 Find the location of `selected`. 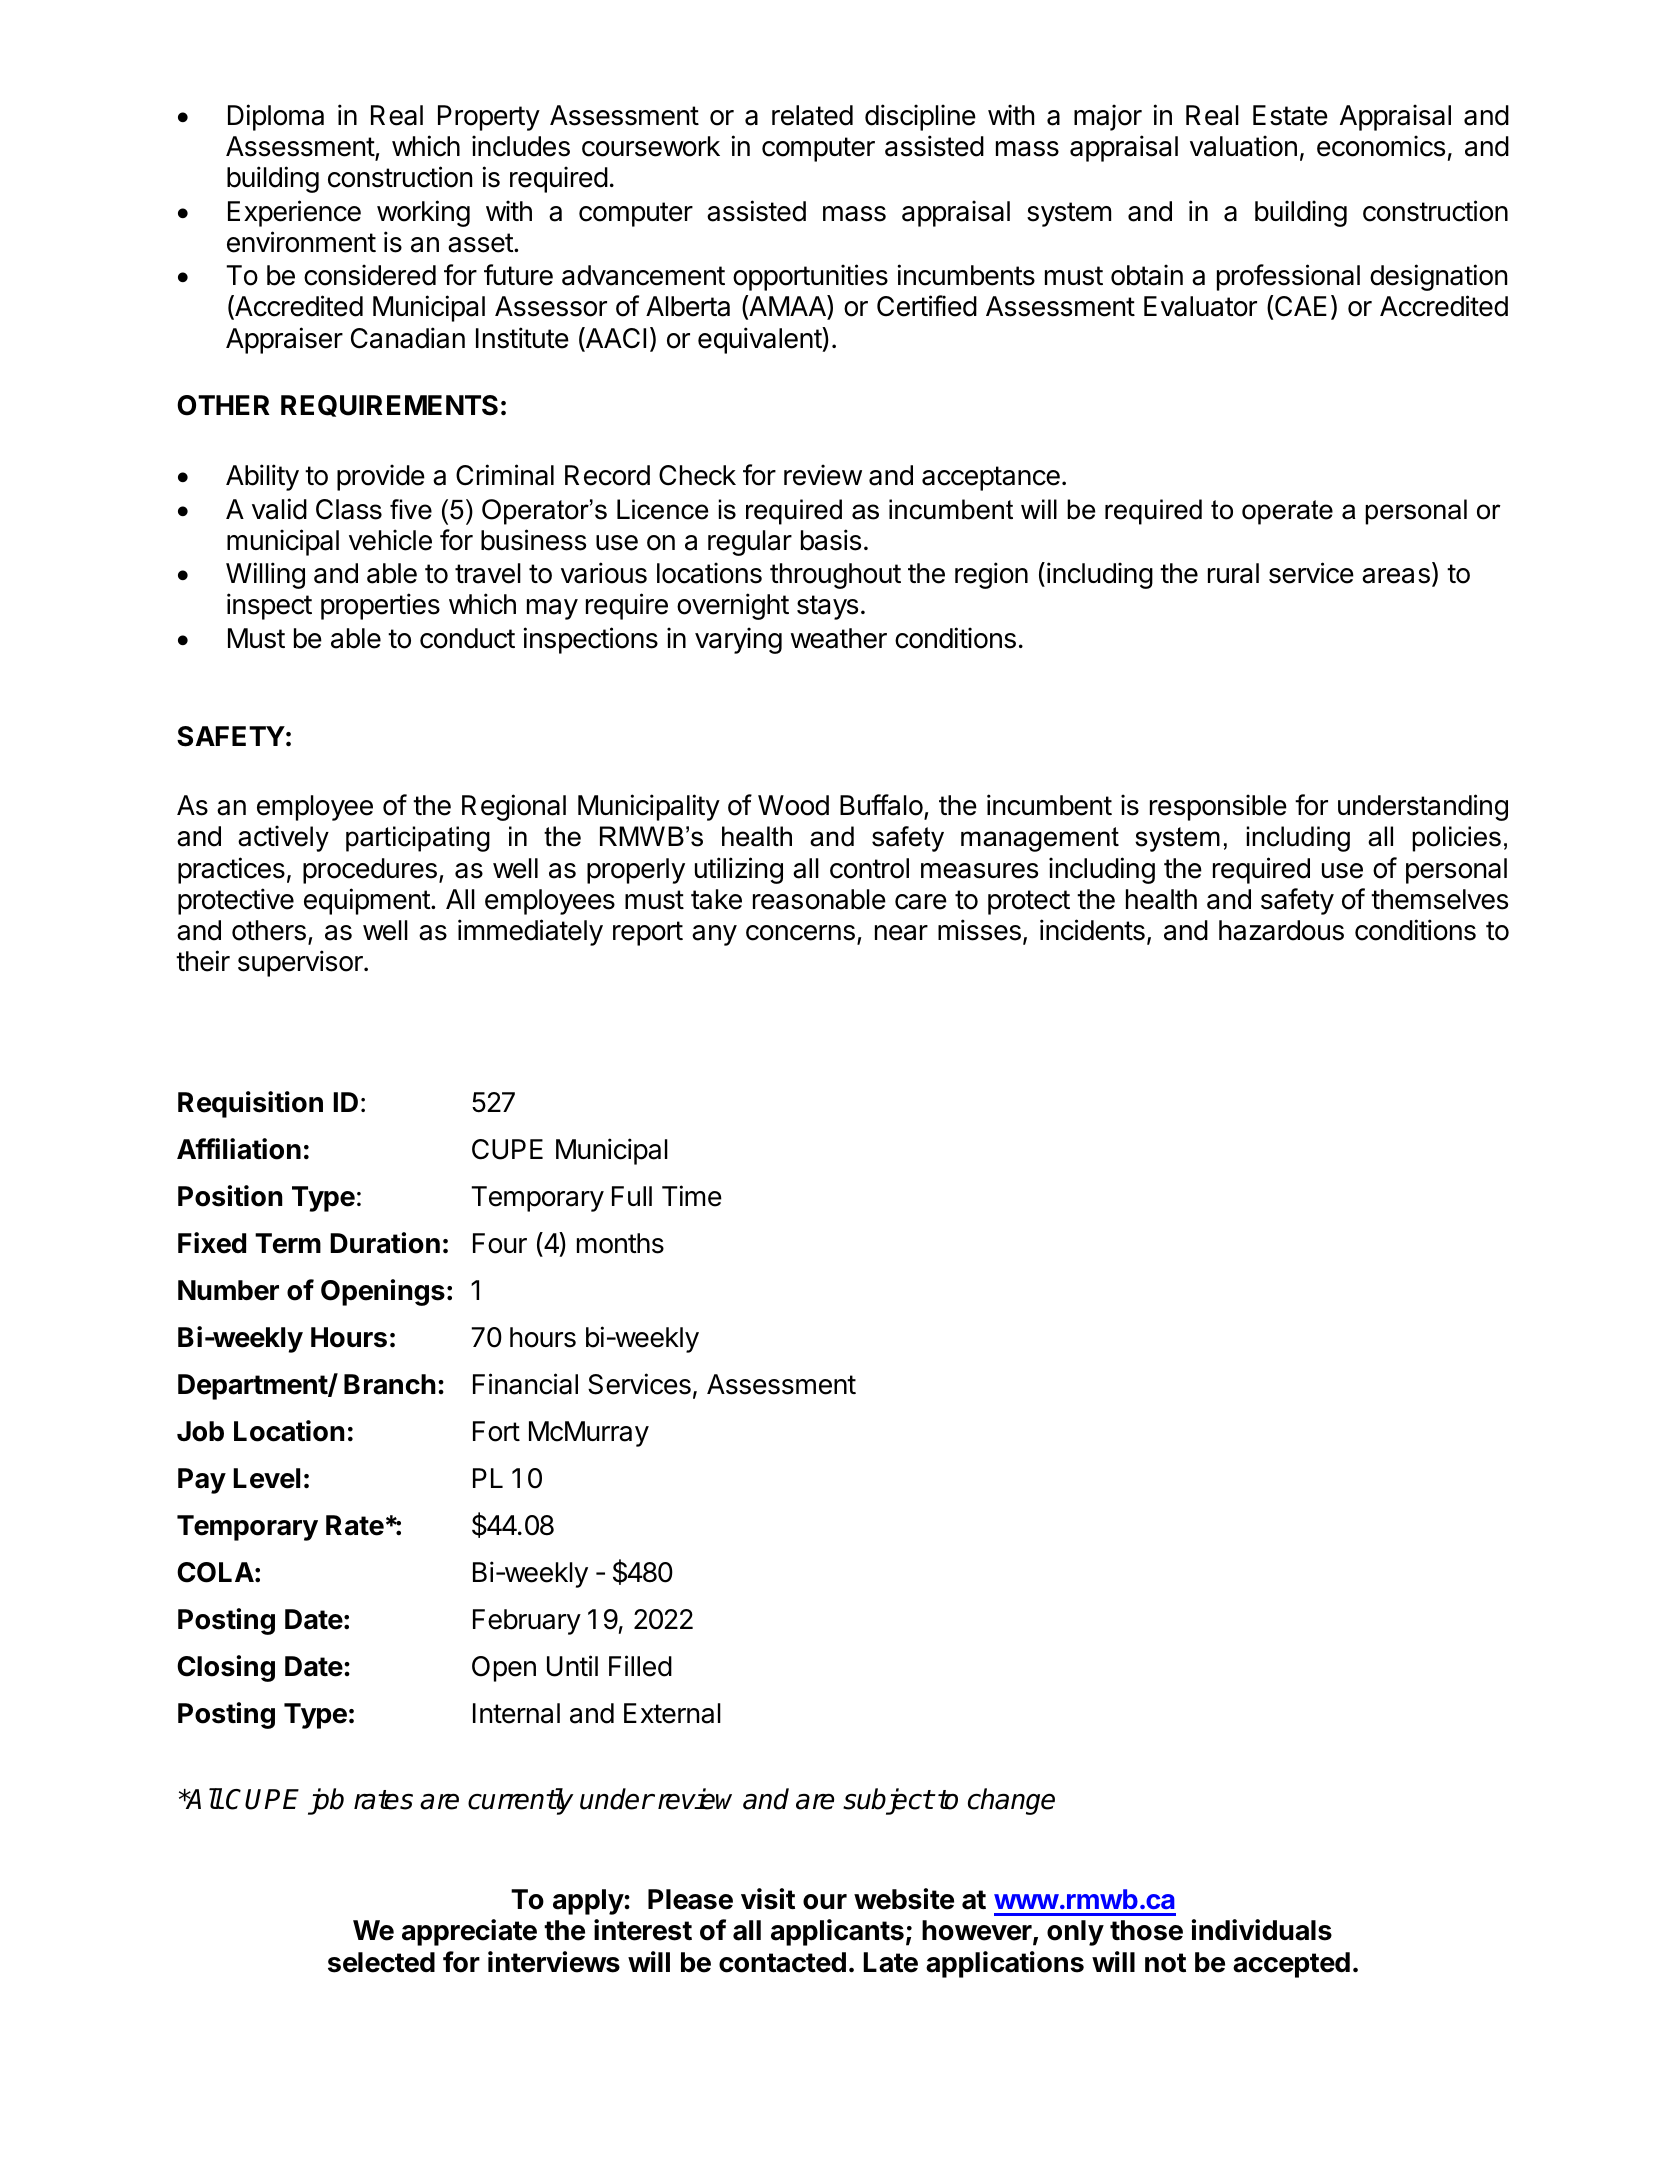

selected is located at coordinates (381, 1962).
